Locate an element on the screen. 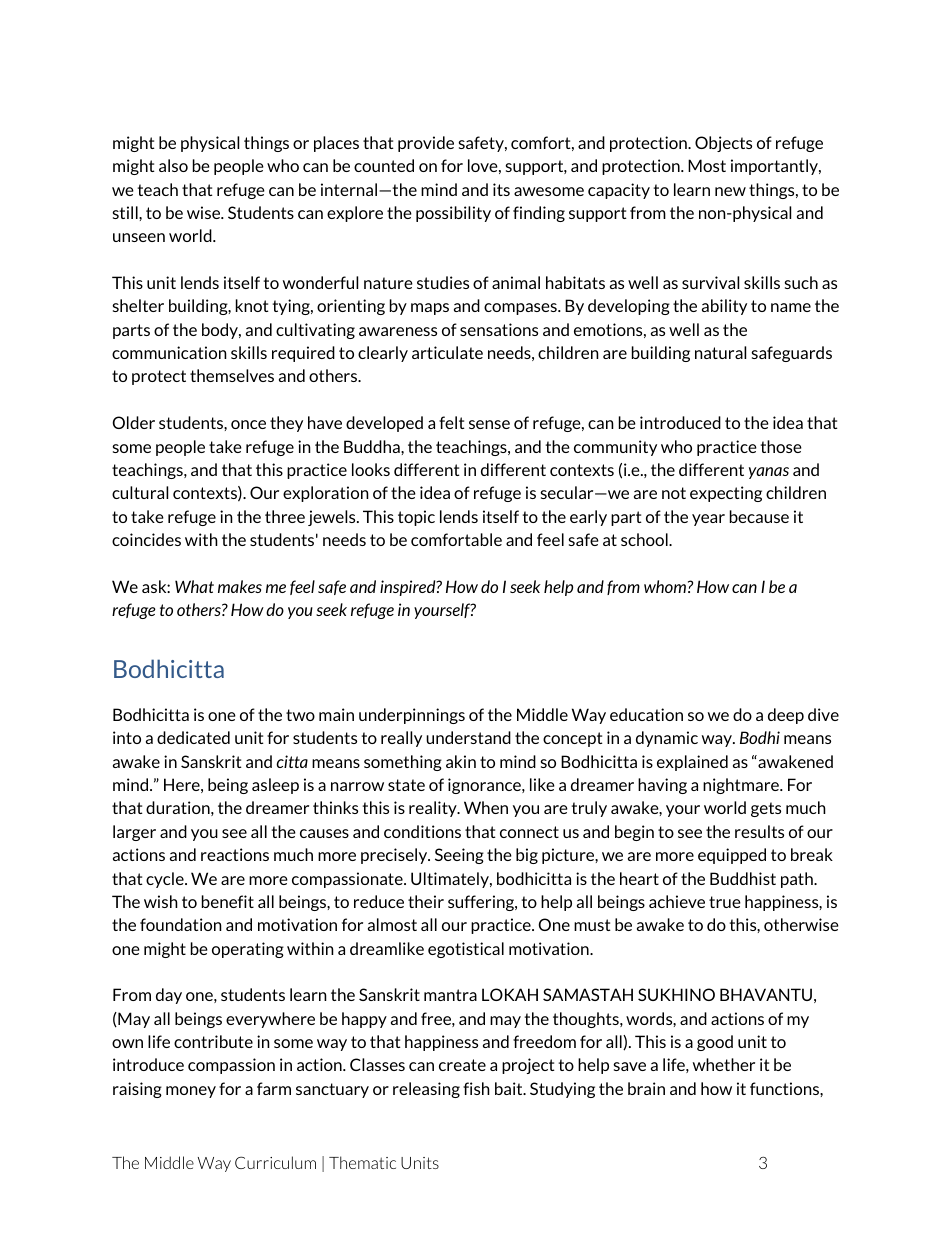 This screenshot has height=1233, width=952. sense is located at coordinates (489, 424).
